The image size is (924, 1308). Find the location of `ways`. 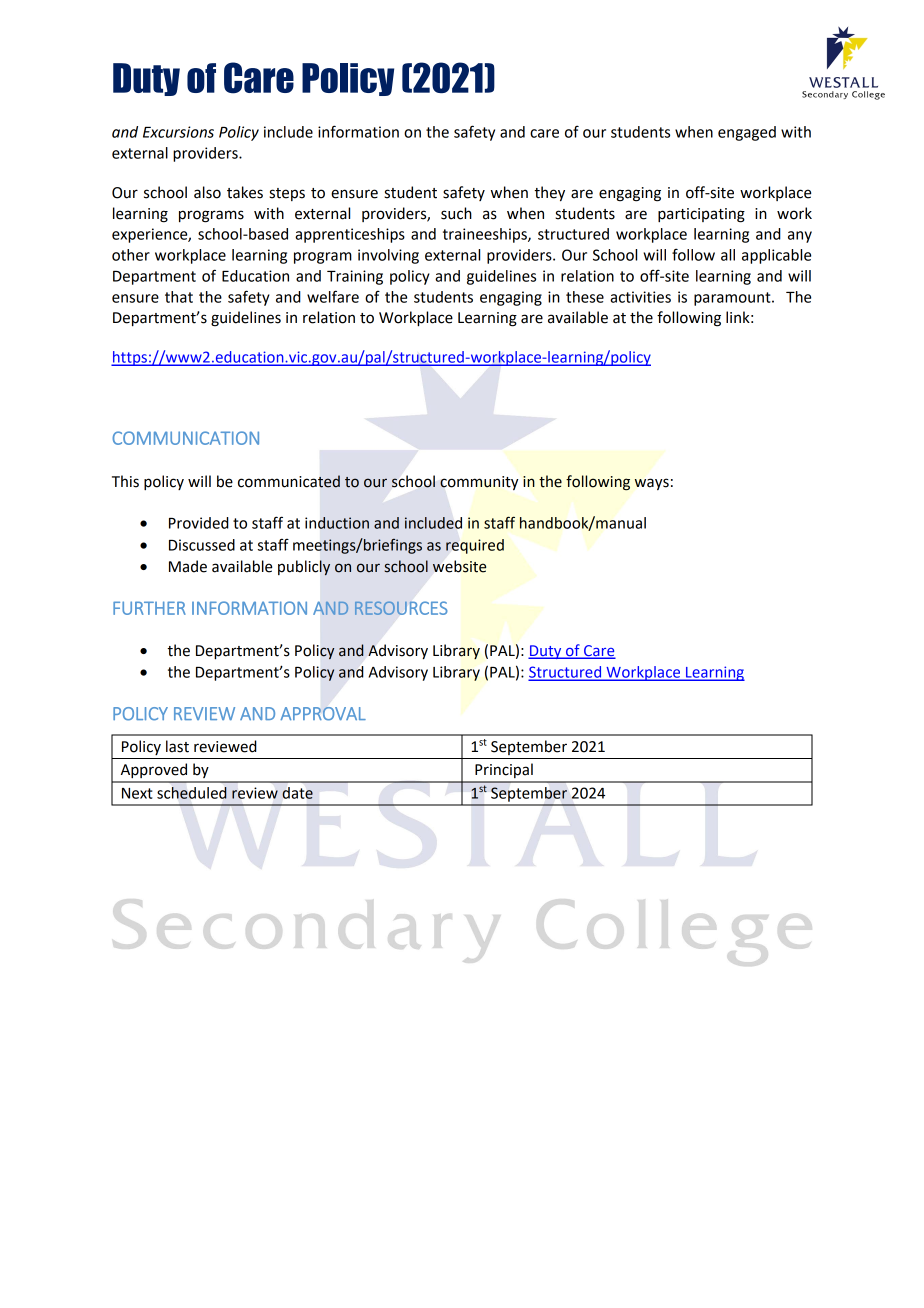

ways is located at coordinates (651, 484).
